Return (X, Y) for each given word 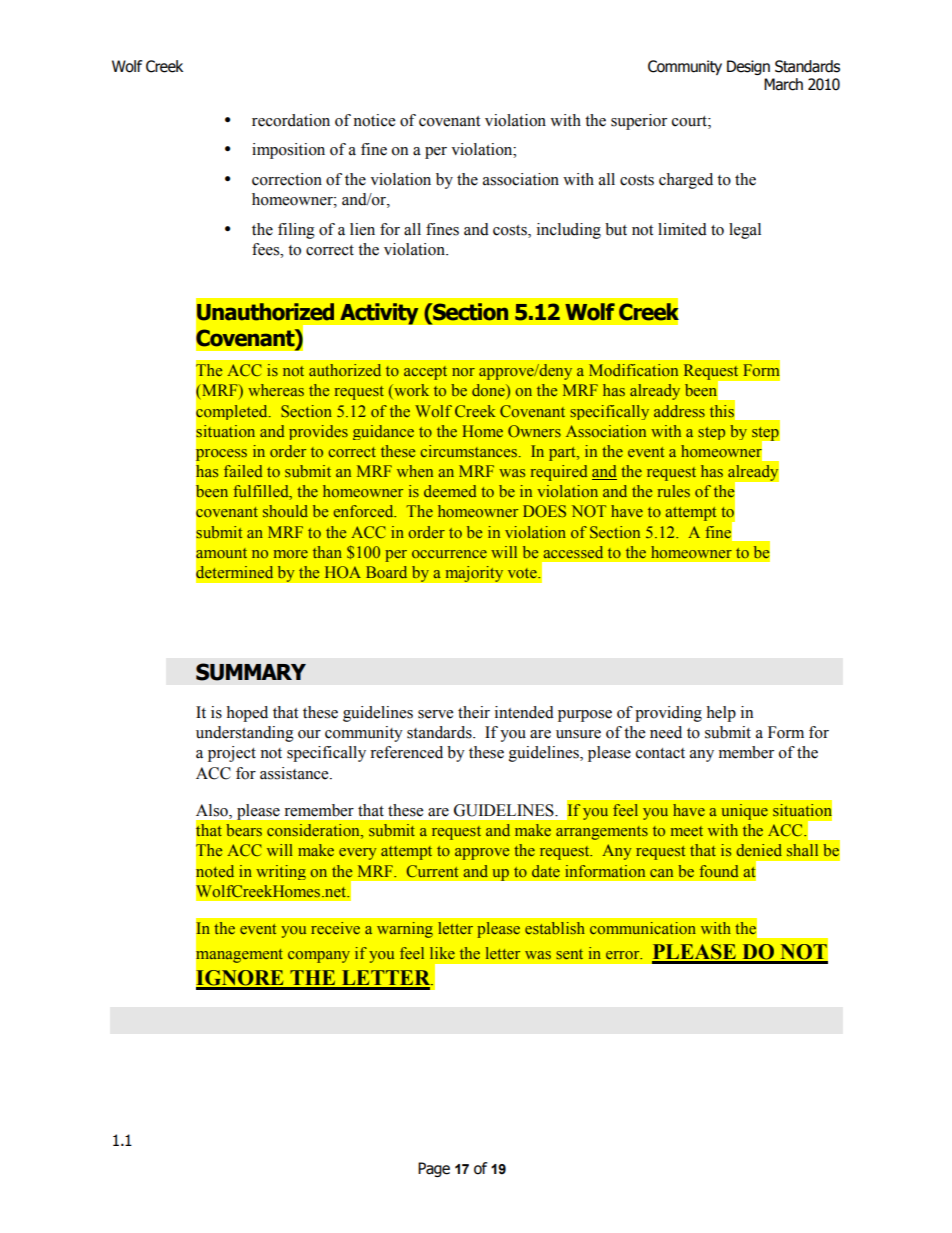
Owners (534, 431)
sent (569, 954)
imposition (288, 151)
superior (639, 122)
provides (318, 432)
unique (745, 812)
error (624, 955)
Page (434, 1169)
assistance (295, 773)
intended (524, 712)
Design (748, 67)
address (679, 411)
